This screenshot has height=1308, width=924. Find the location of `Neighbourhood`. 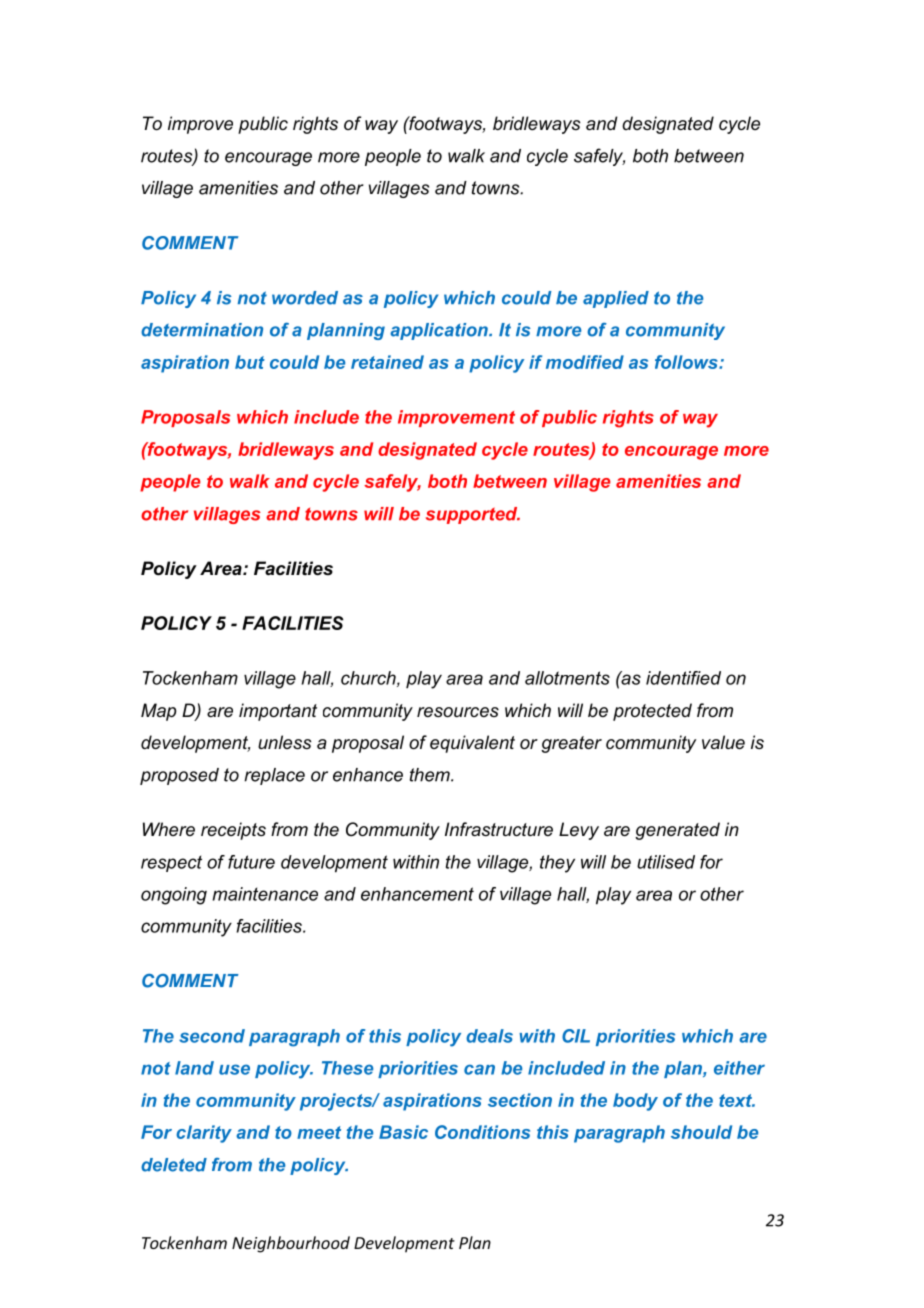

Neighbourhood is located at coordinates (291, 1244).
